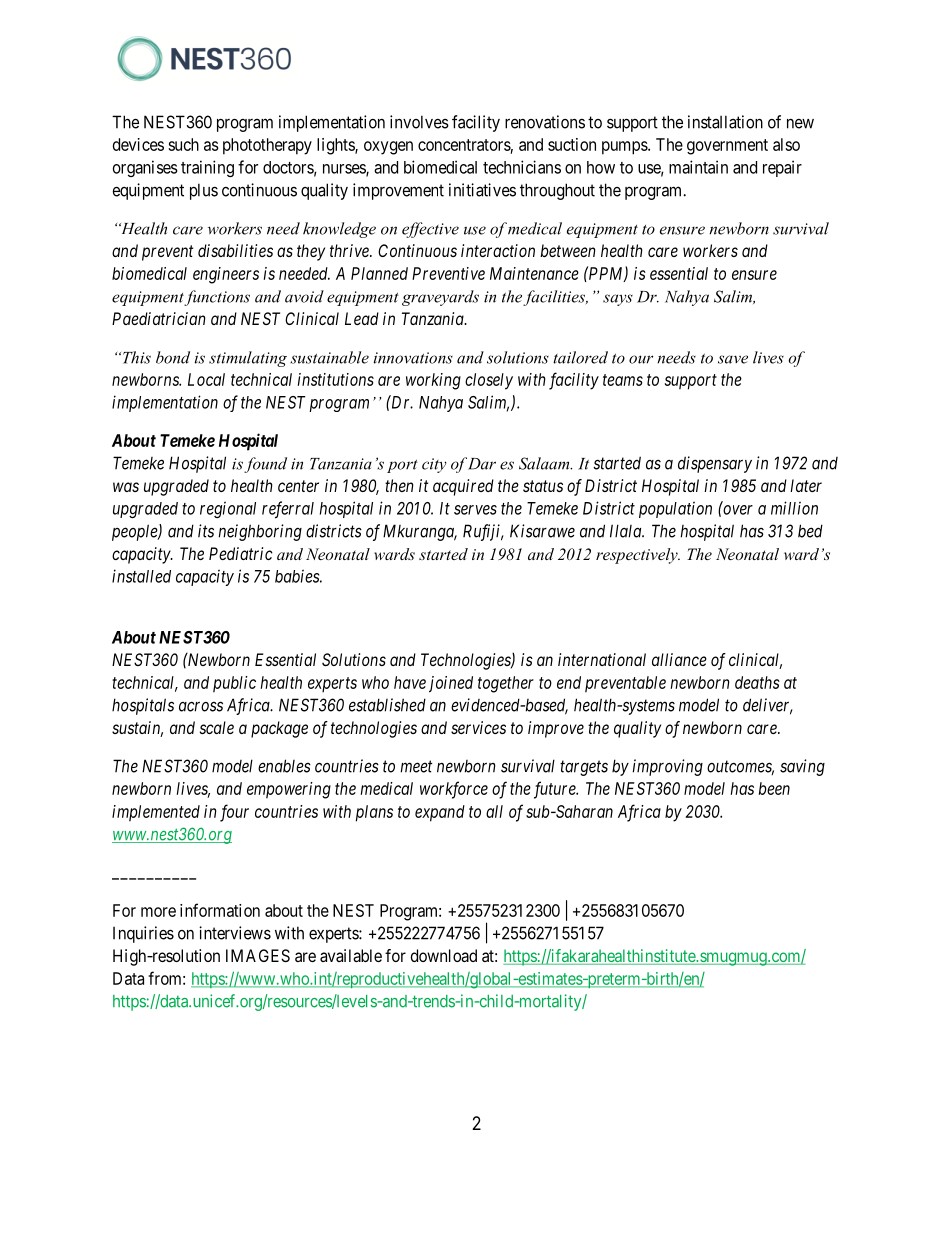 This screenshot has width=952, height=1233. I want to click on installed, so click(141, 576).
